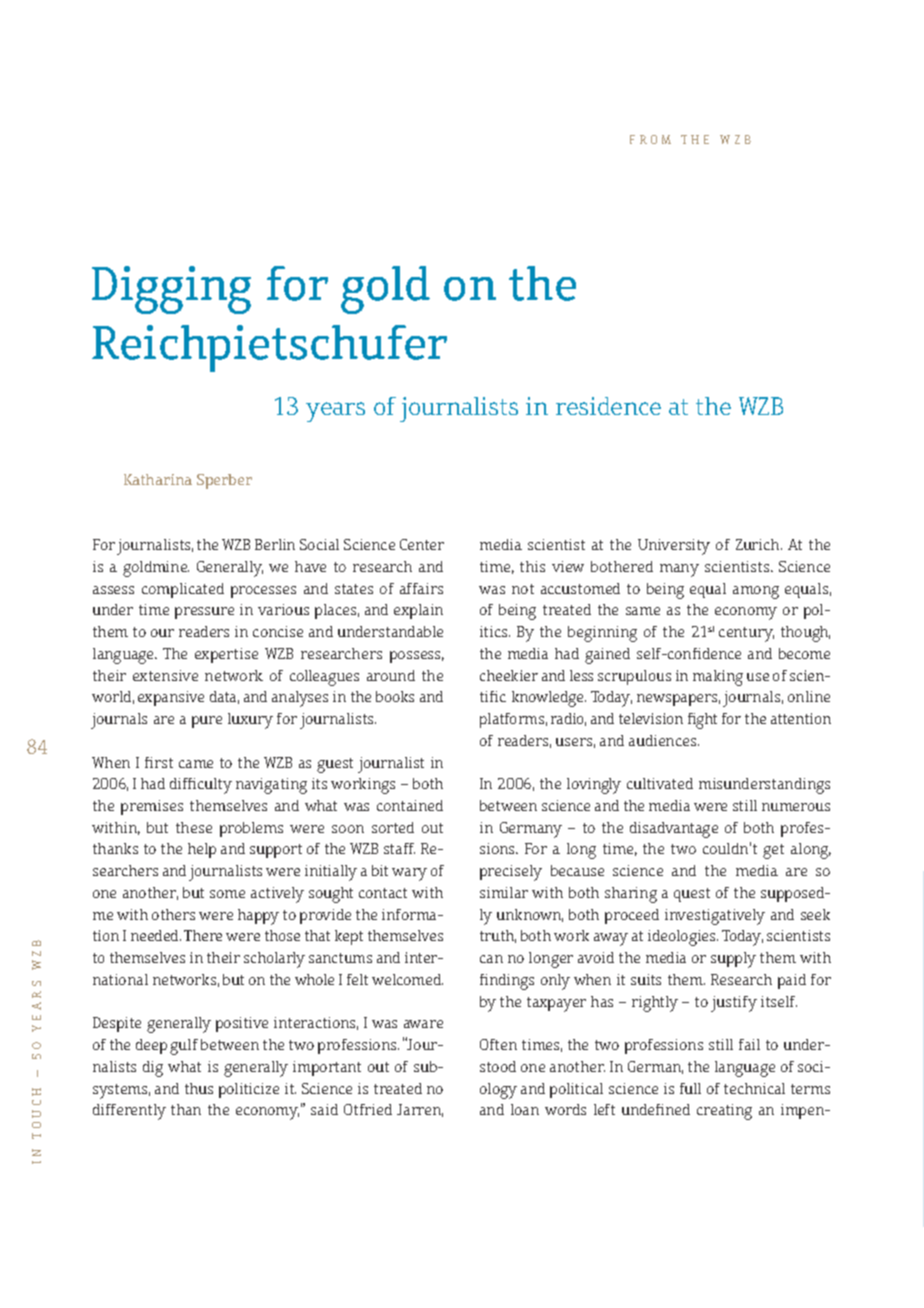 Image resolution: width=924 pixels, height=1308 pixels. What do you see at coordinates (650, 139) in the screenshot?
I see `FROM` at bounding box center [650, 139].
